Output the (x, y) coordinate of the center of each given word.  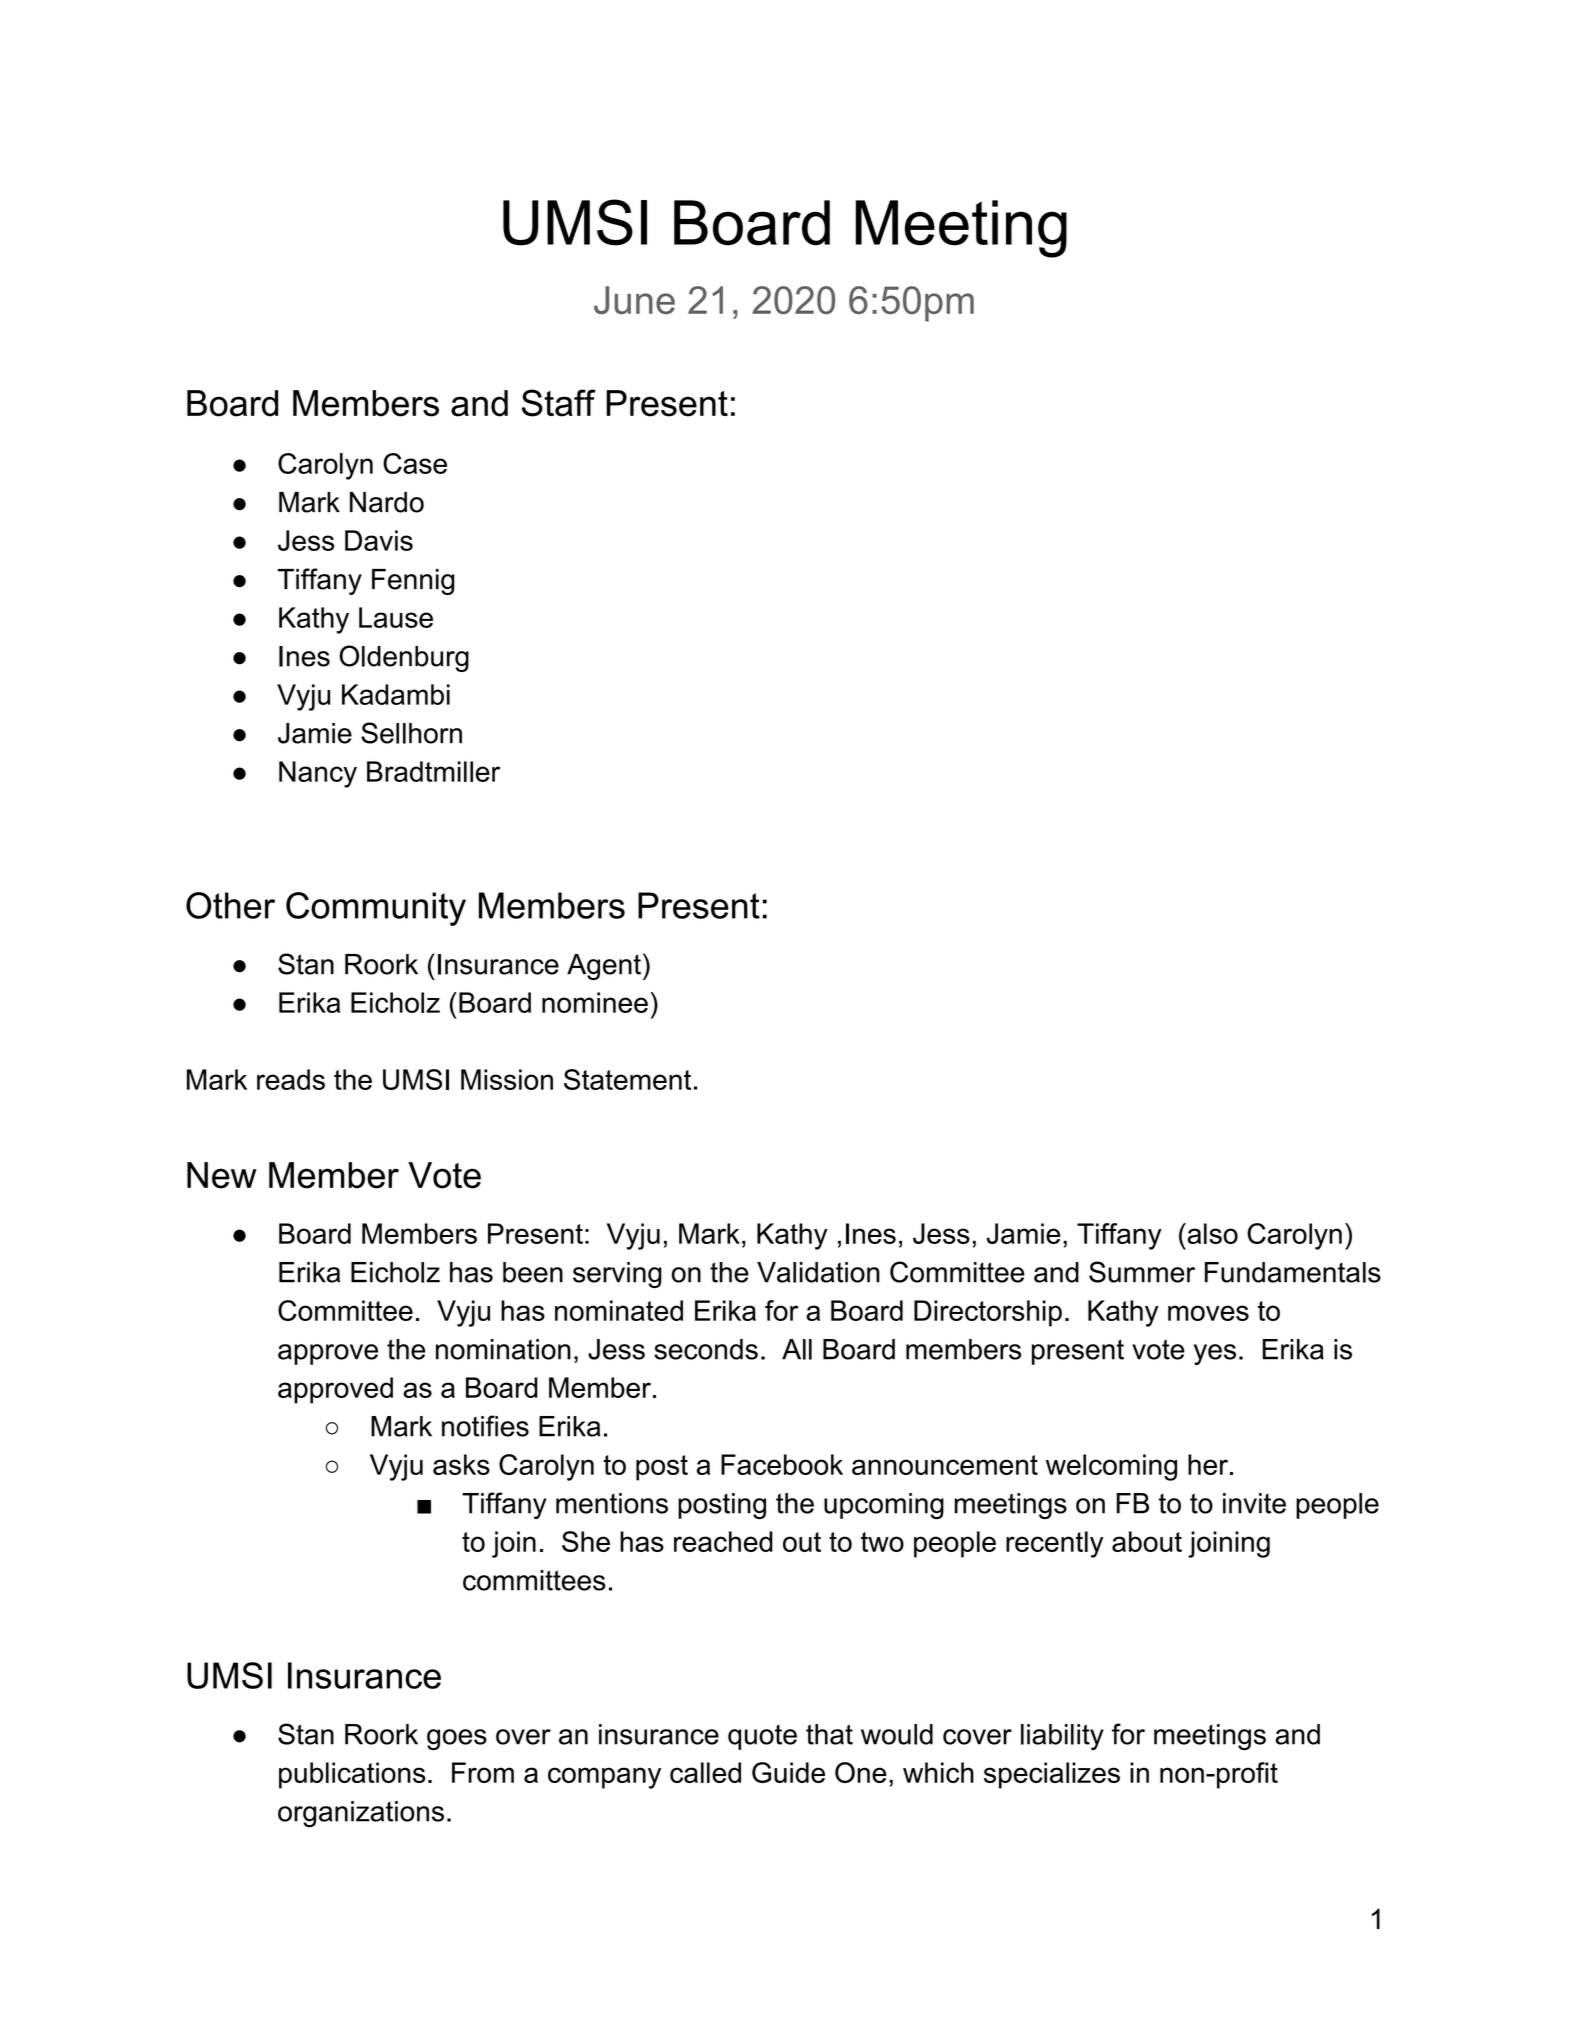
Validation (818, 1272)
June (634, 300)
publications (352, 1775)
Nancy (318, 774)
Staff (559, 403)
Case (415, 463)
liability (1062, 1737)
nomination (503, 1349)
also (1211, 1233)
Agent (604, 967)
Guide (788, 1772)
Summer (1142, 1272)
